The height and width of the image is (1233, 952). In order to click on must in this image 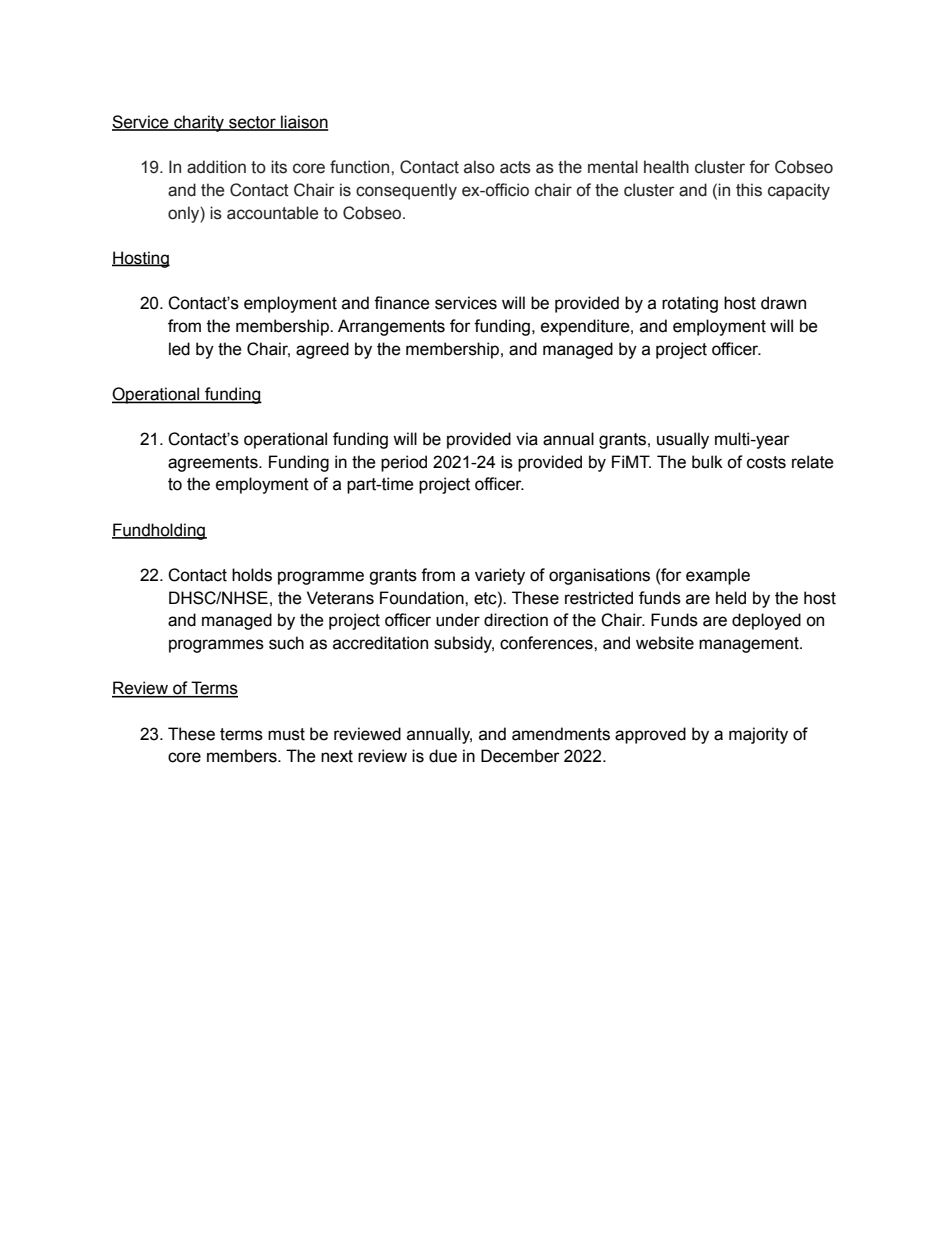, I will do `click(286, 734)`.
